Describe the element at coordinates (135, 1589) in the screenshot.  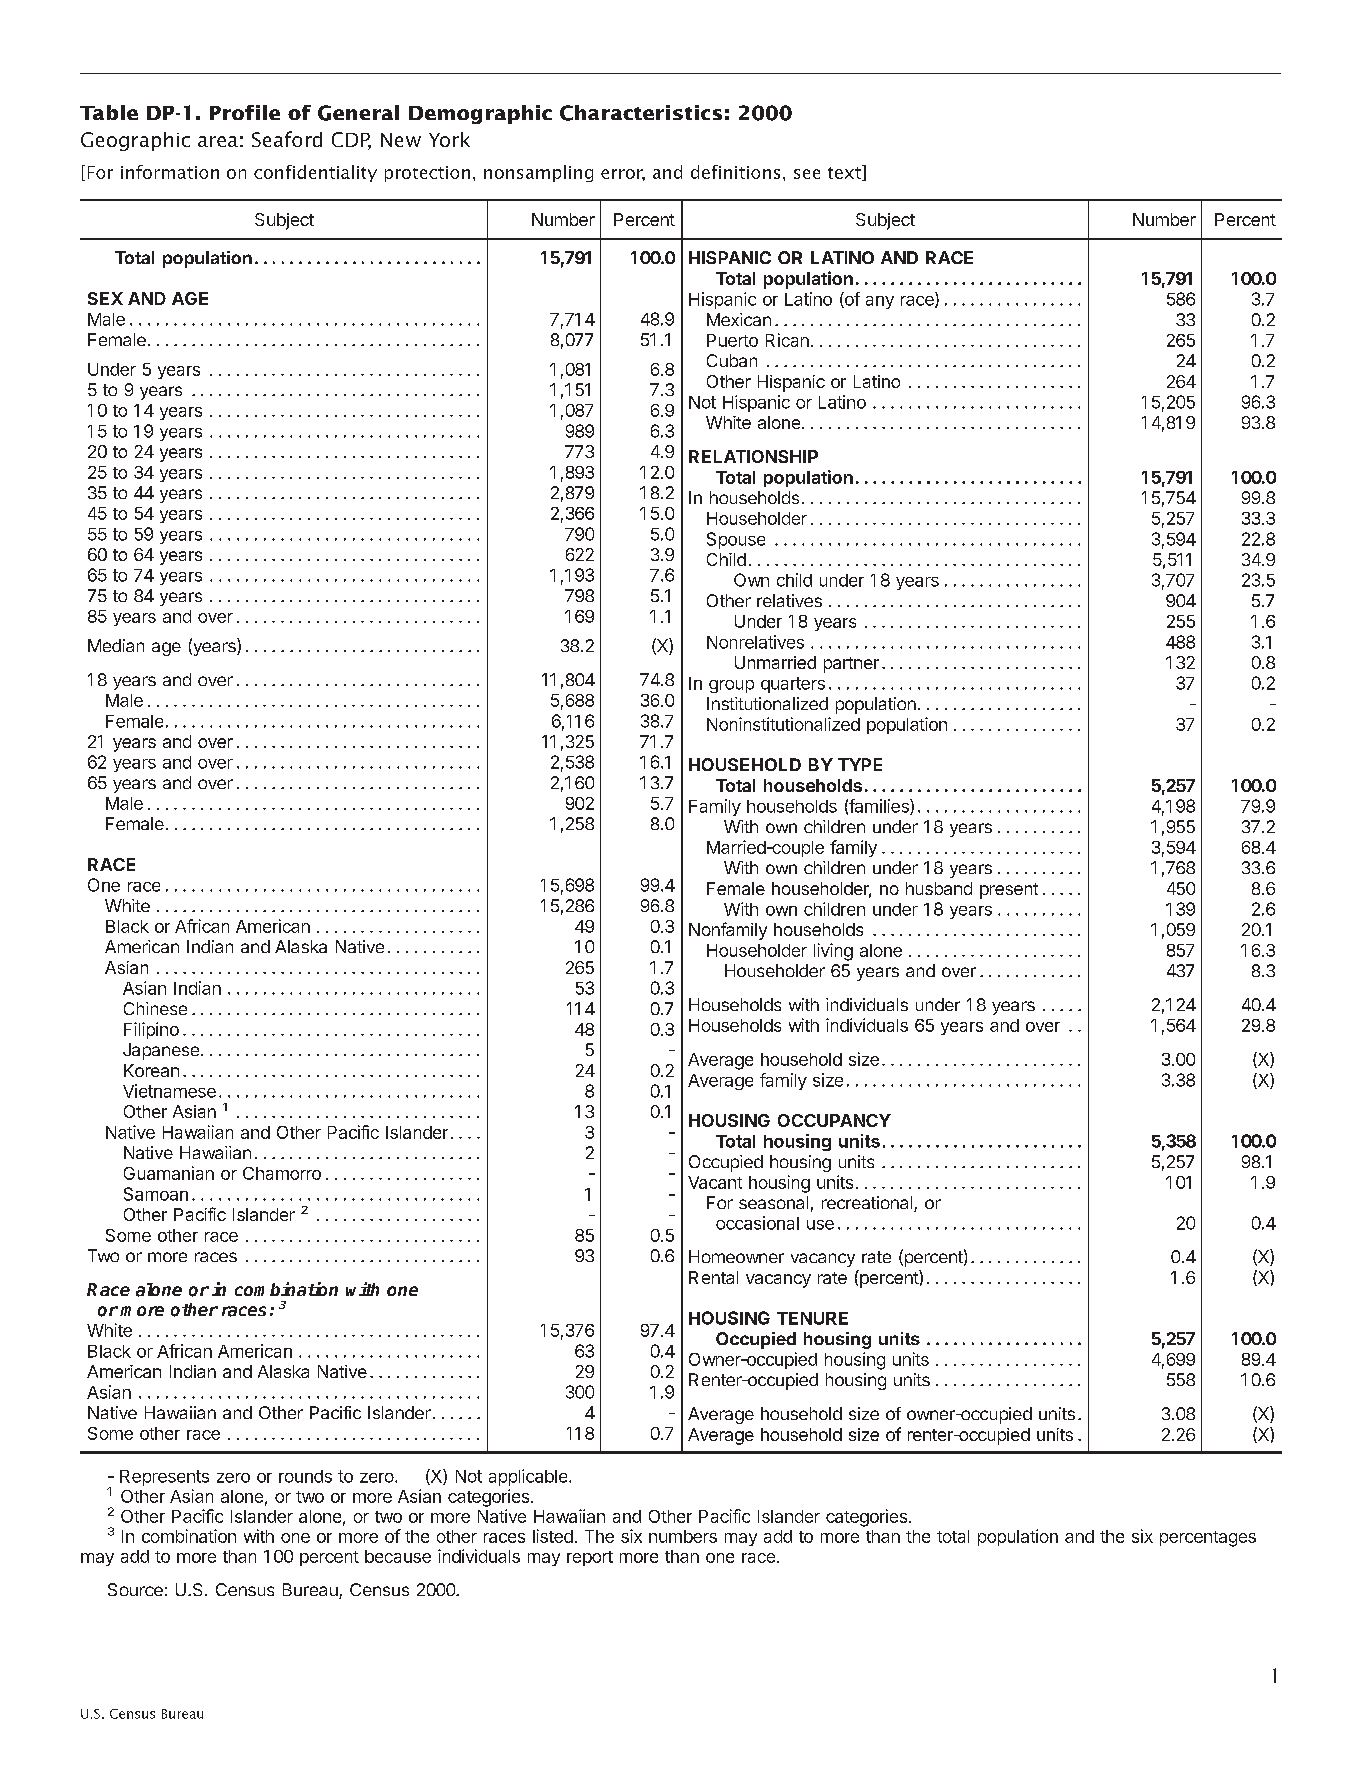
I see `Source` at that location.
